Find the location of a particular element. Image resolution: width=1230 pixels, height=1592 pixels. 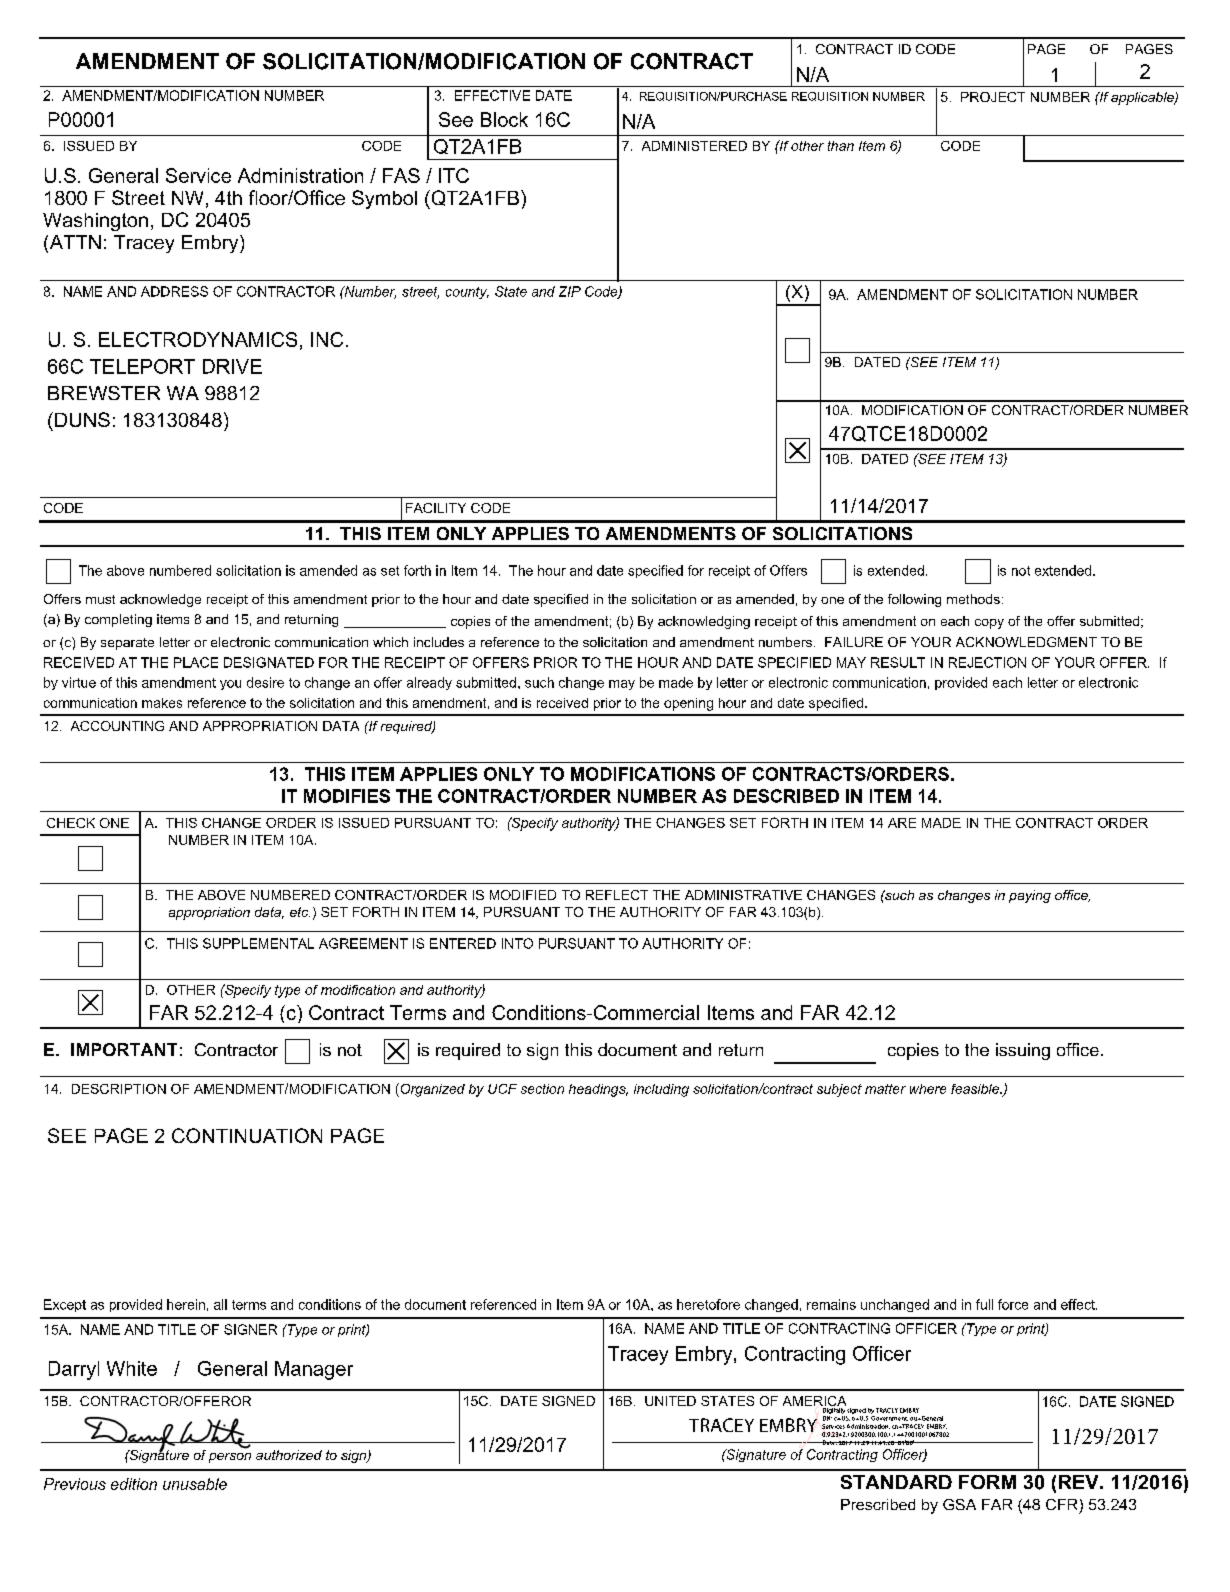

REJECTION is located at coordinates (987, 662).
